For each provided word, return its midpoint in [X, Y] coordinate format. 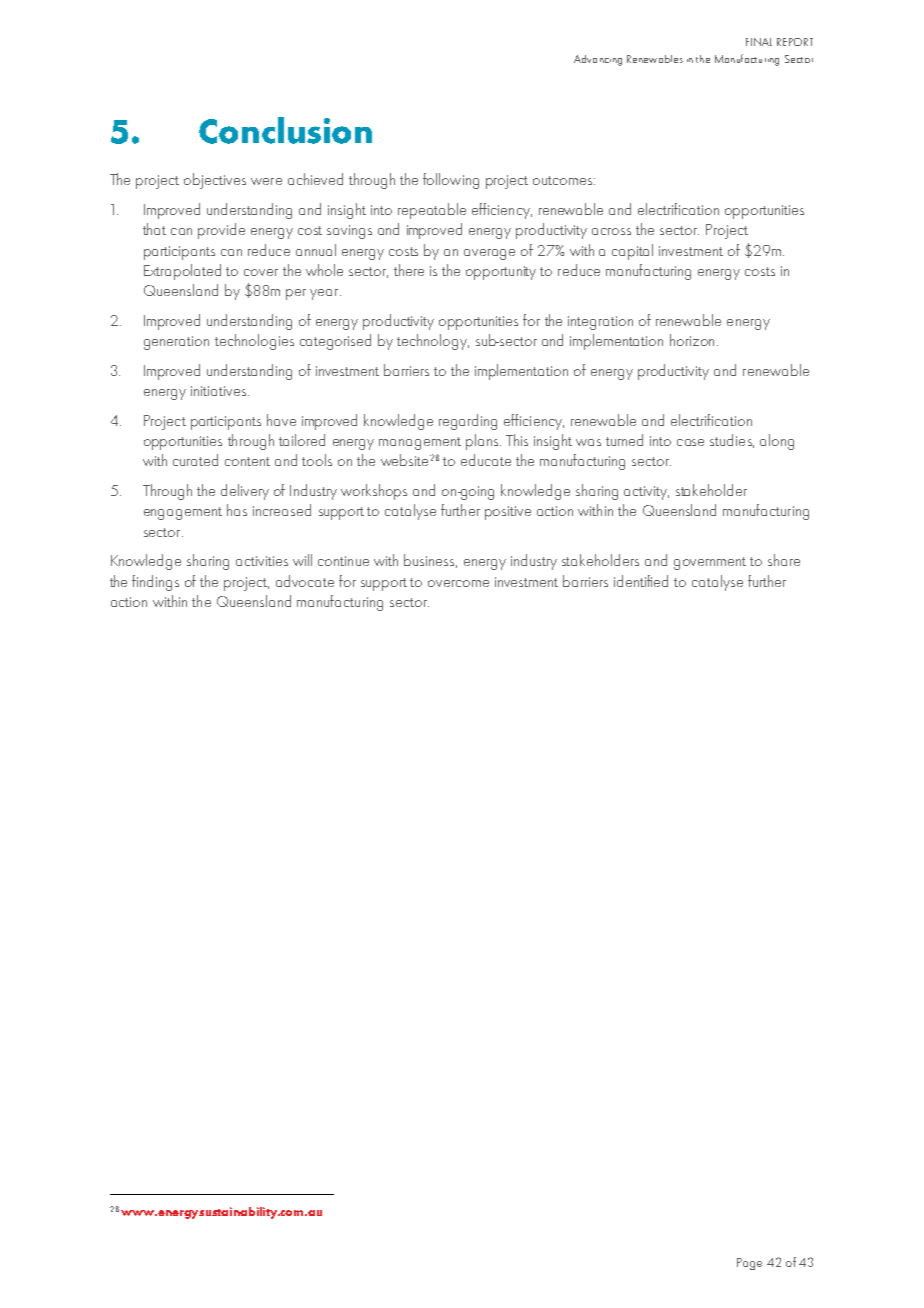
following [451, 181]
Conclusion [285, 130]
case [690, 442]
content [247, 461]
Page [749, 1264]
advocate [305, 581]
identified [641, 581]
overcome [458, 583]
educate [486, 460]
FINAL [759, 42]
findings [155, 583]
